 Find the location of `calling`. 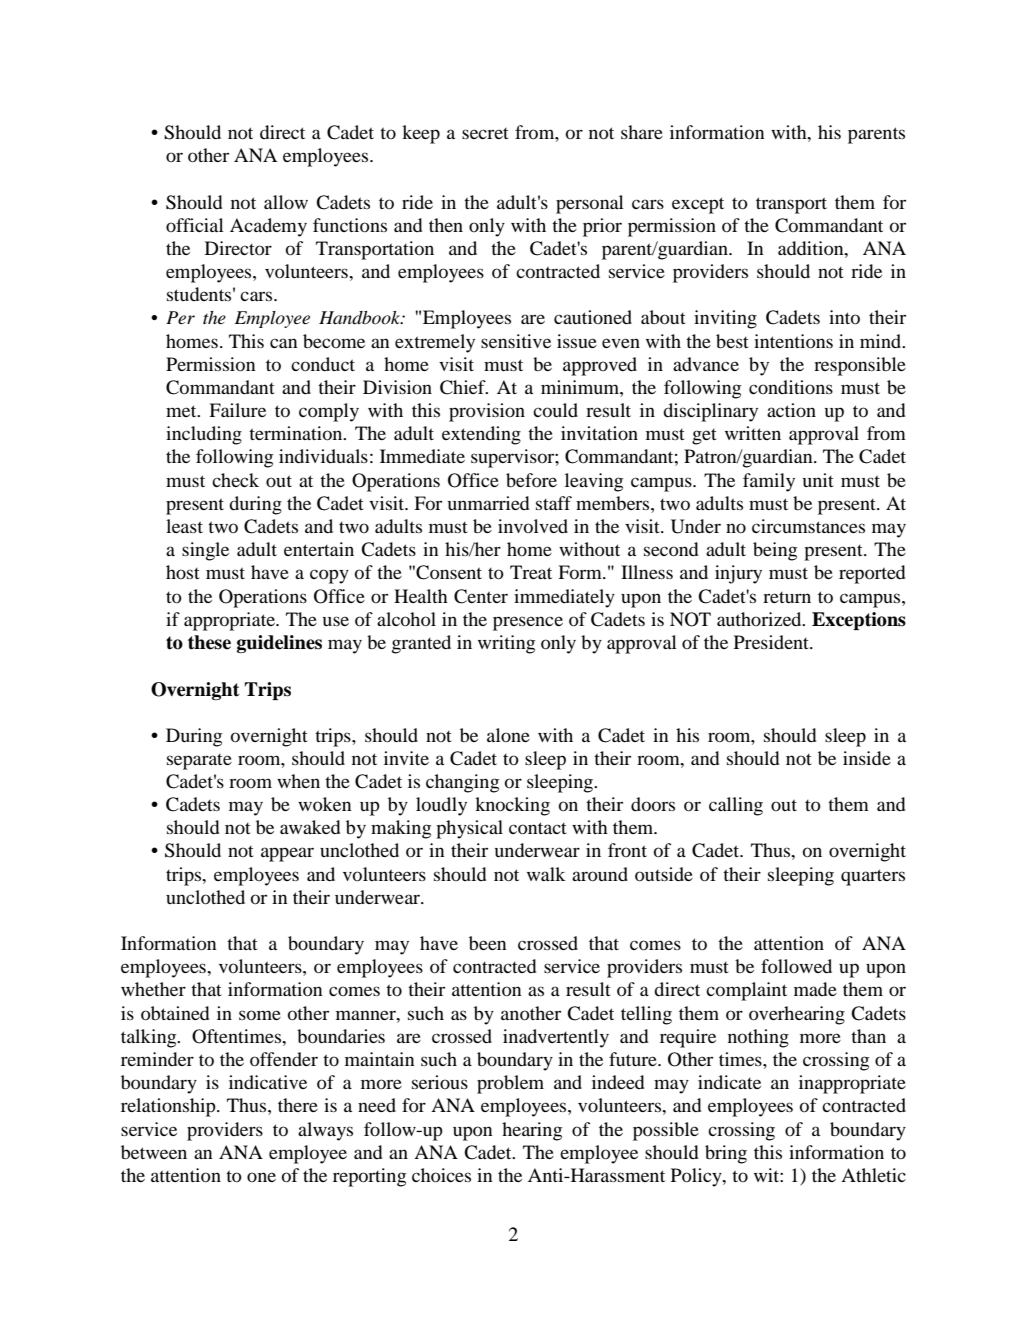

calling is located at coordinates (736, 806).
